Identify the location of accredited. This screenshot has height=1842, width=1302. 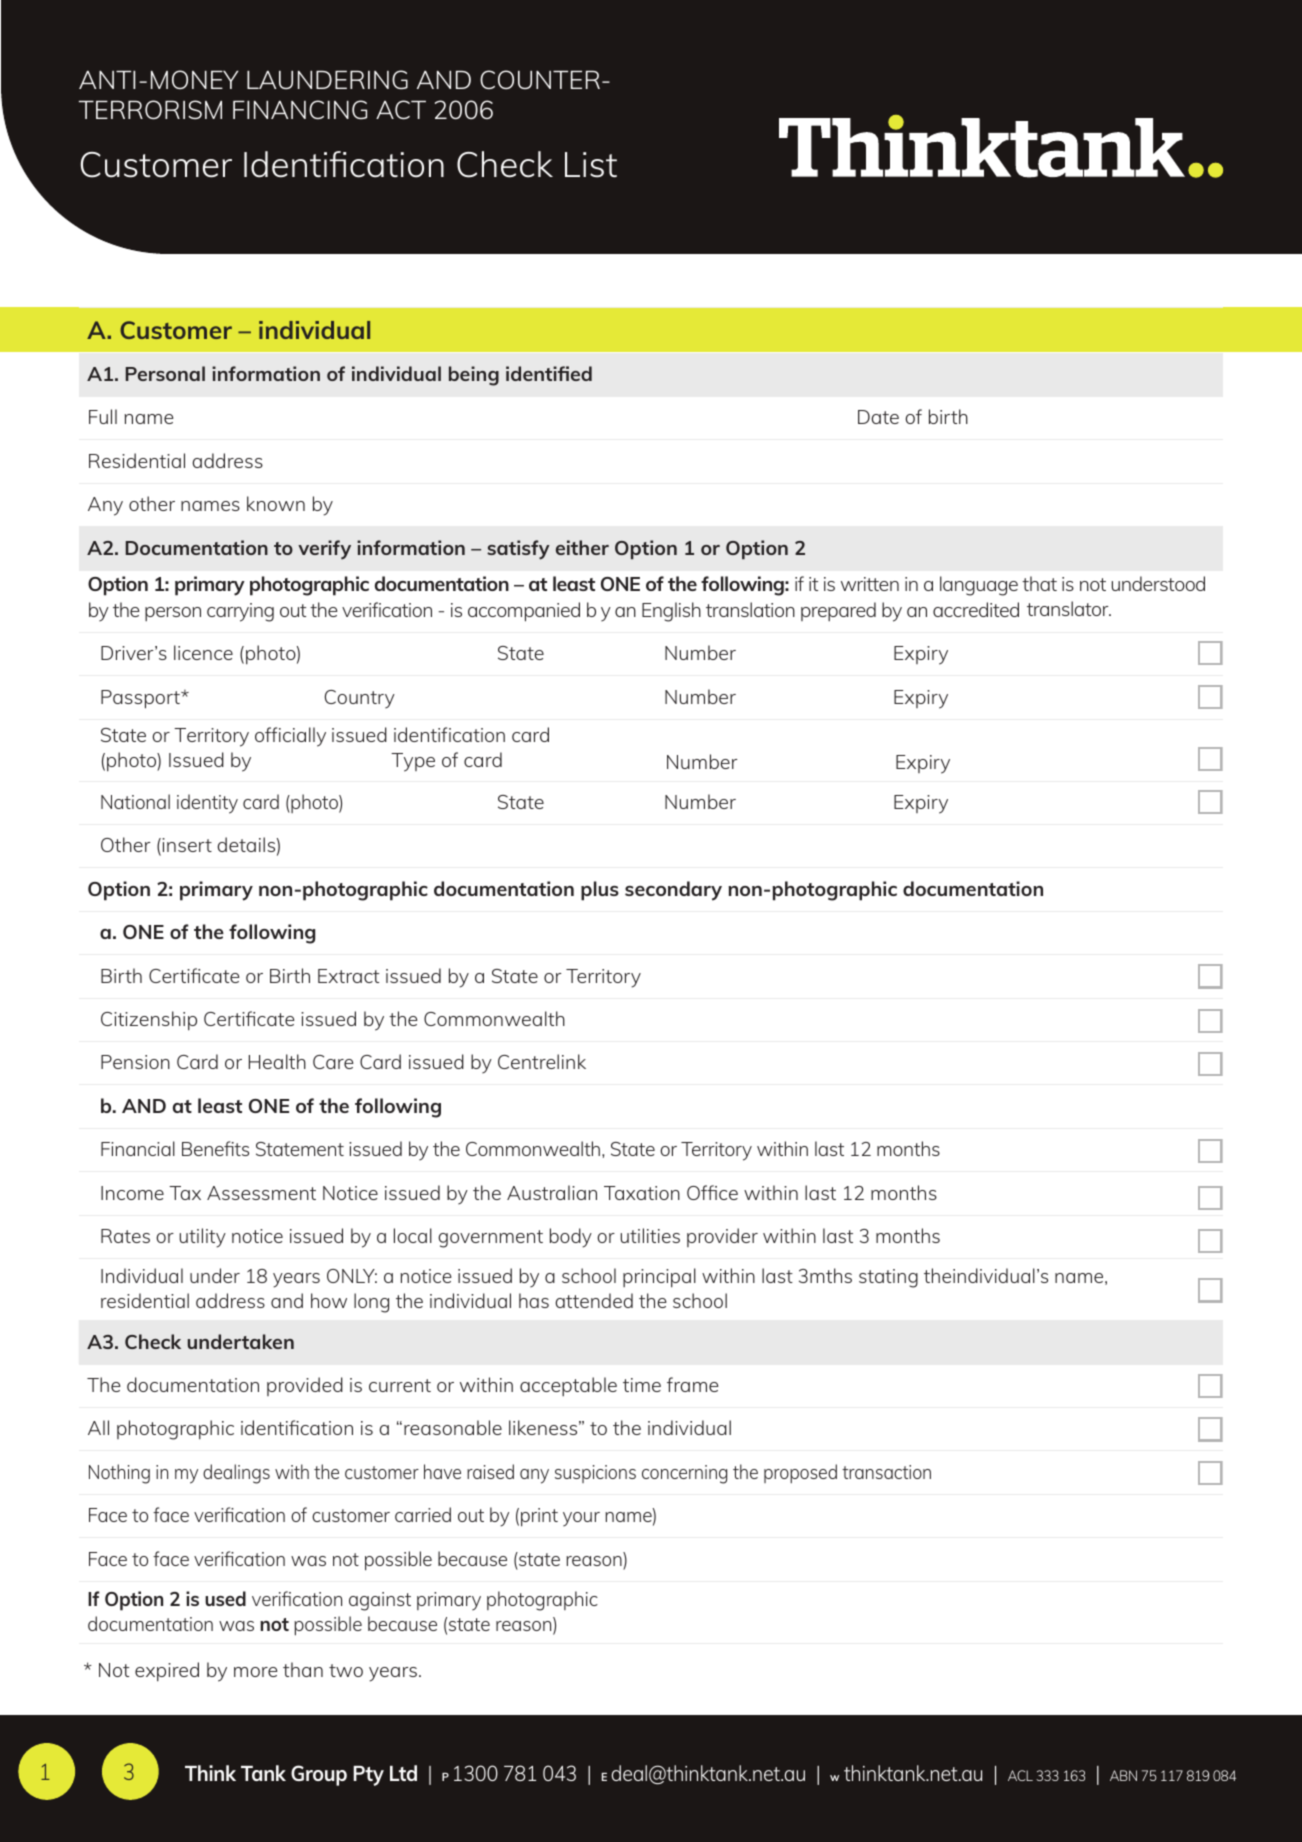
(976, 609).
